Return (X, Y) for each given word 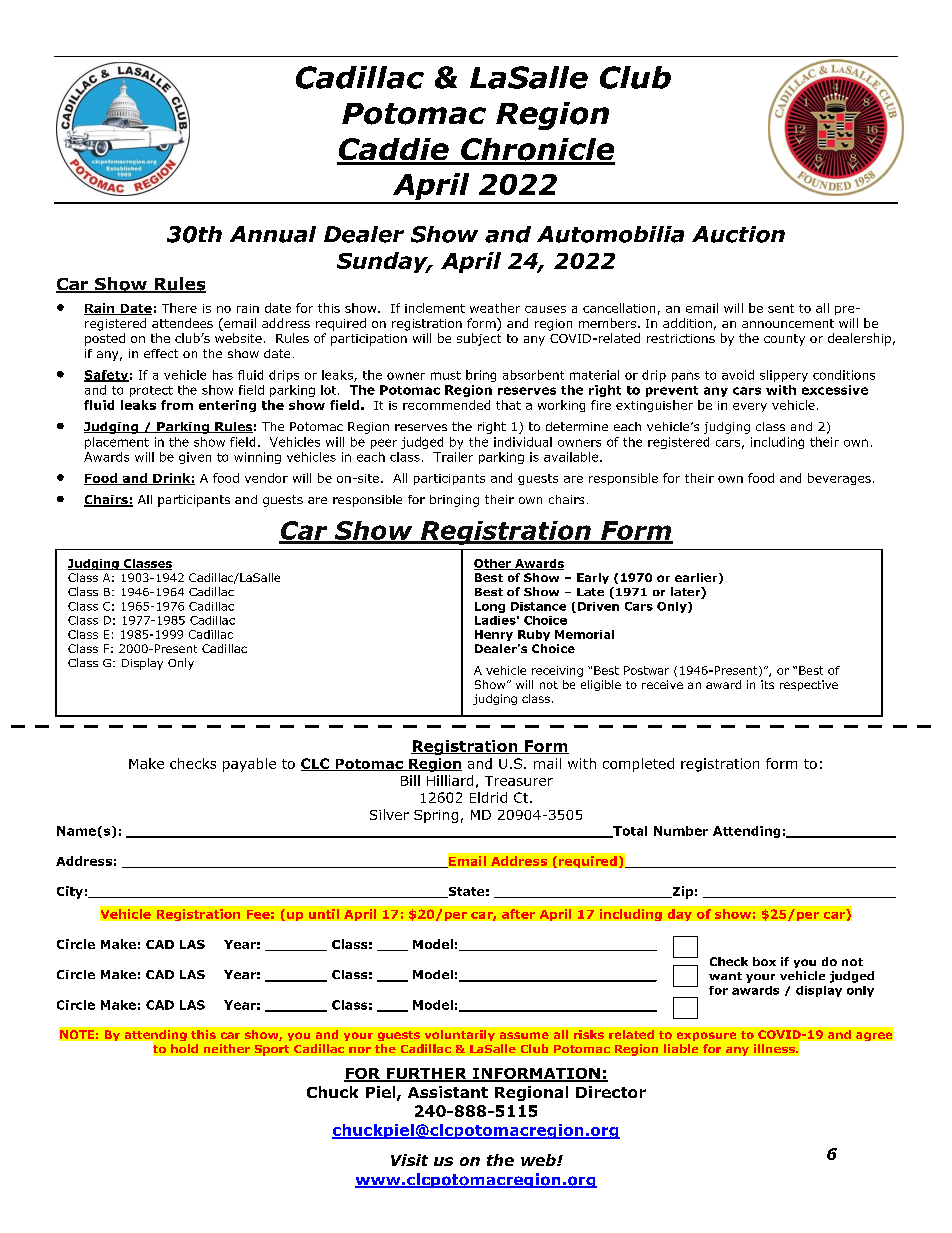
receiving (557, 671)
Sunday (384, 262)
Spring (436, 816)
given (195, 458)
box (764, 961)
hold (184, 1048)
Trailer (453, 457)
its (767, 684)
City (70, 892)
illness (775, 1048)
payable (249, 765)
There (179, 308)
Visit (409, 1160)
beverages (839, 479)
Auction (738, 234)
